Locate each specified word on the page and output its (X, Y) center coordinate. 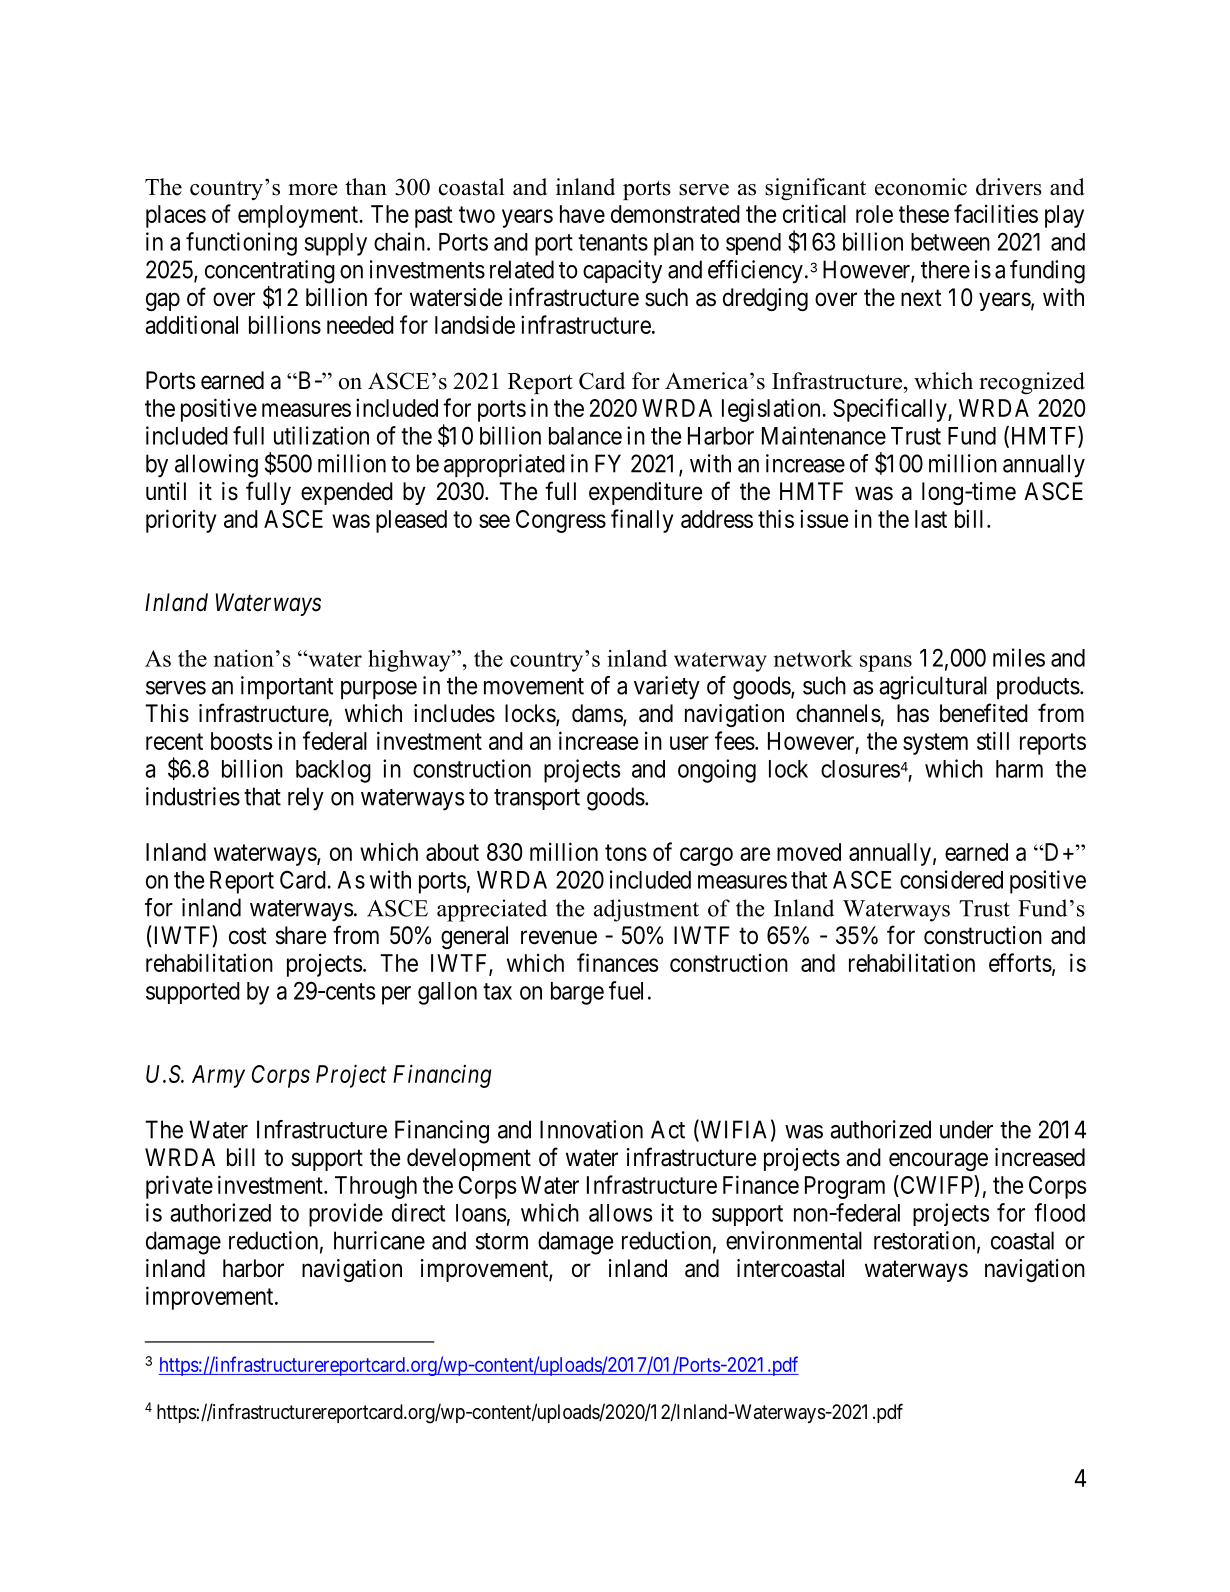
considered (951, 879)
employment (299, 216)
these (924, 214)
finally (642, 521)
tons (626, 852)
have (582, 214)
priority (181, 521)
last (931, 519)
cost (248, 936)
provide (346, 1215)
